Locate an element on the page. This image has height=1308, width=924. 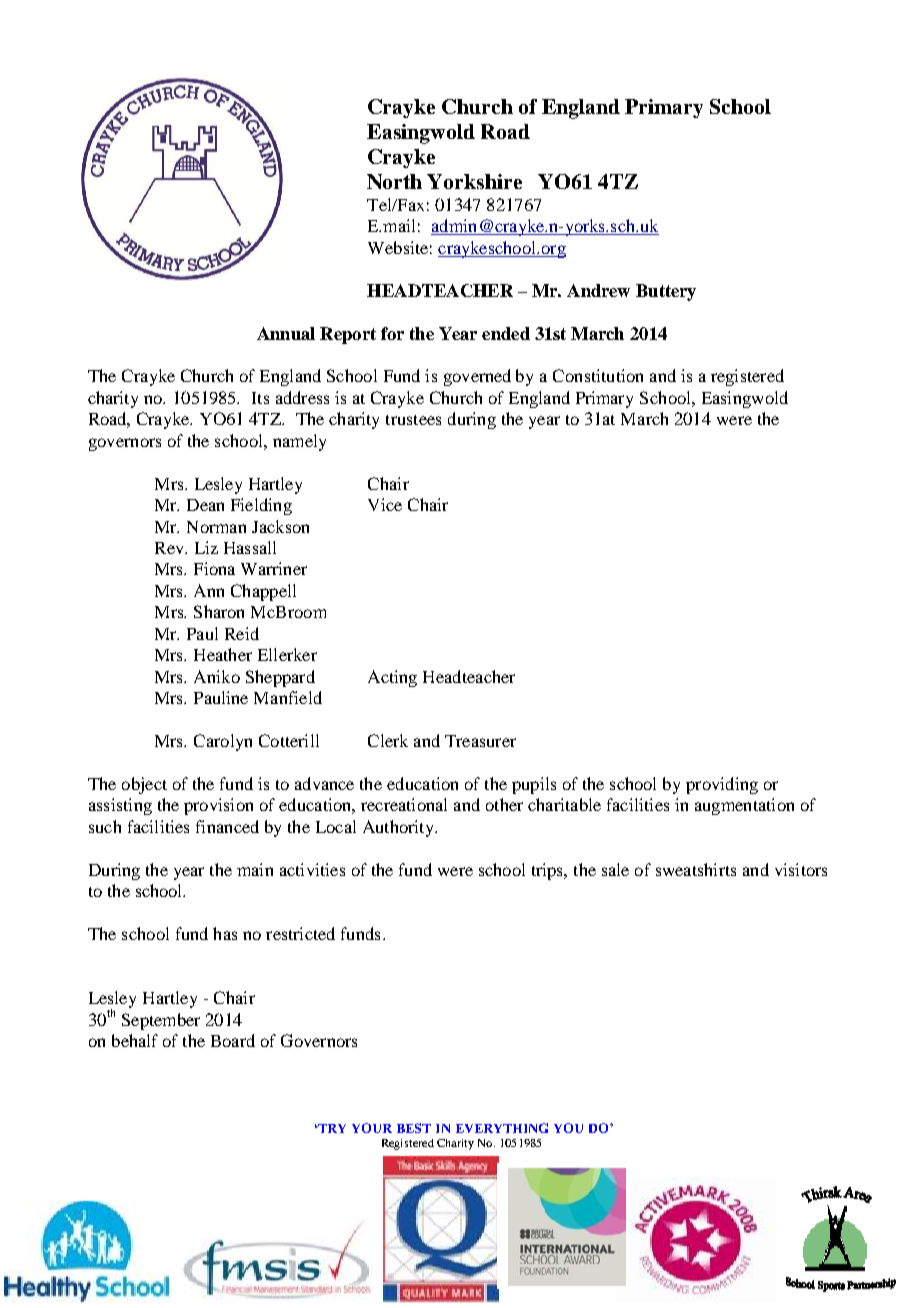
sweatshirts is located at coordinates (696, 869).
